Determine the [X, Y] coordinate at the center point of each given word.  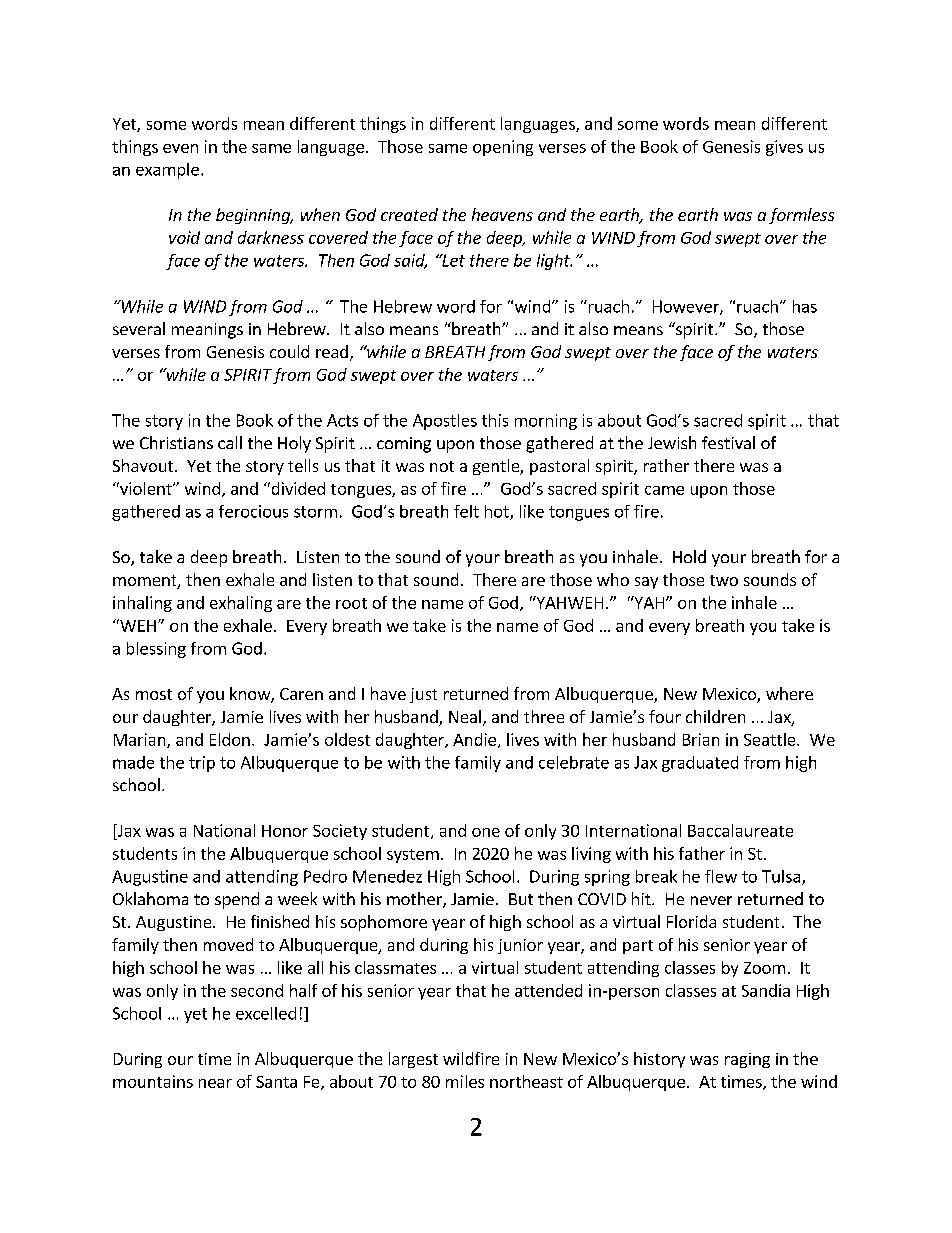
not [442, 466]
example [167, 171]
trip [202, 764]
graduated [700, 764]
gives [784, 148]
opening [503, 148]
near [215, 1083]
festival [728, 442]
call [230, 442]
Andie [474, 739]
